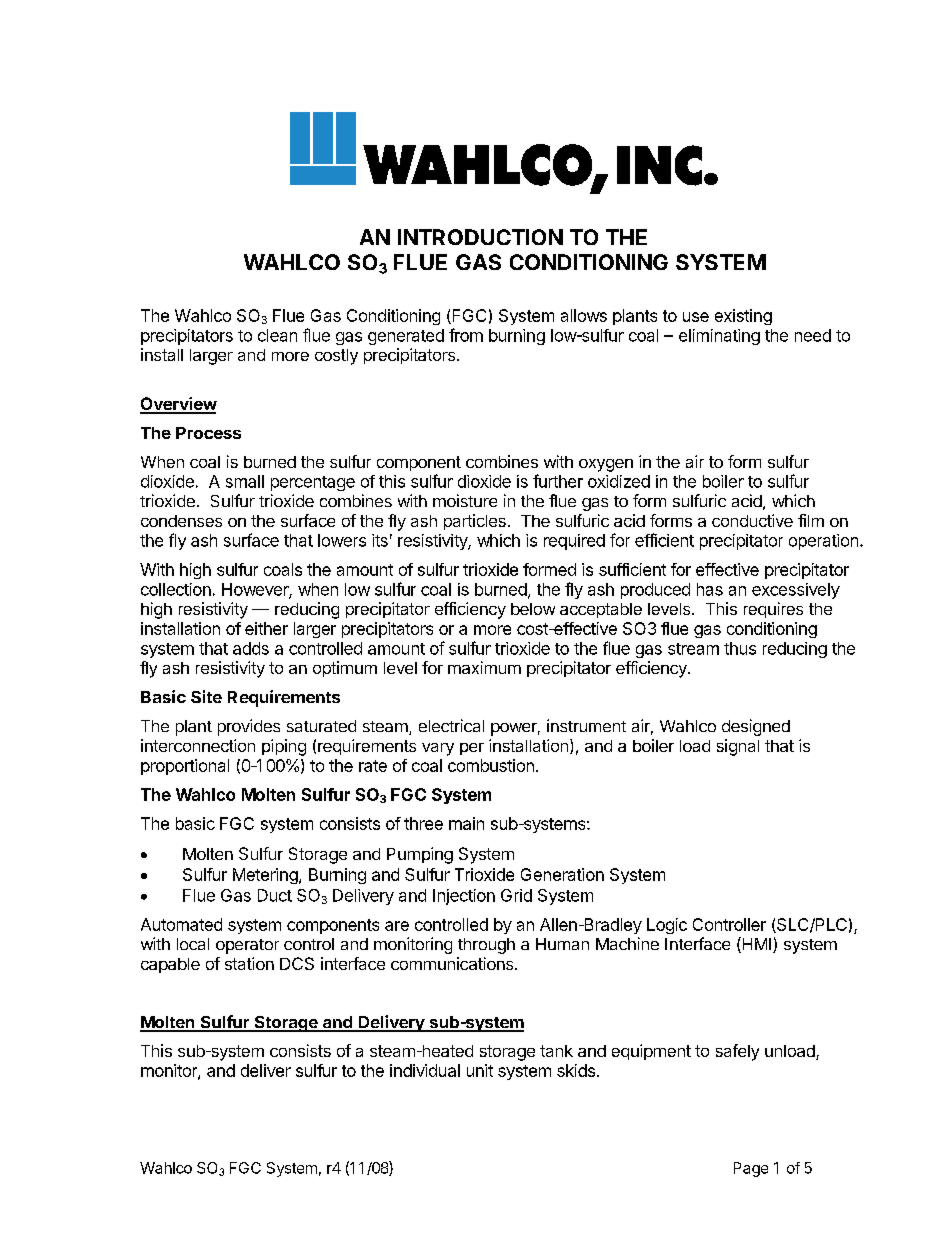 This page has width=952, height=1233. I want to click on clean, so click(277, 335).
